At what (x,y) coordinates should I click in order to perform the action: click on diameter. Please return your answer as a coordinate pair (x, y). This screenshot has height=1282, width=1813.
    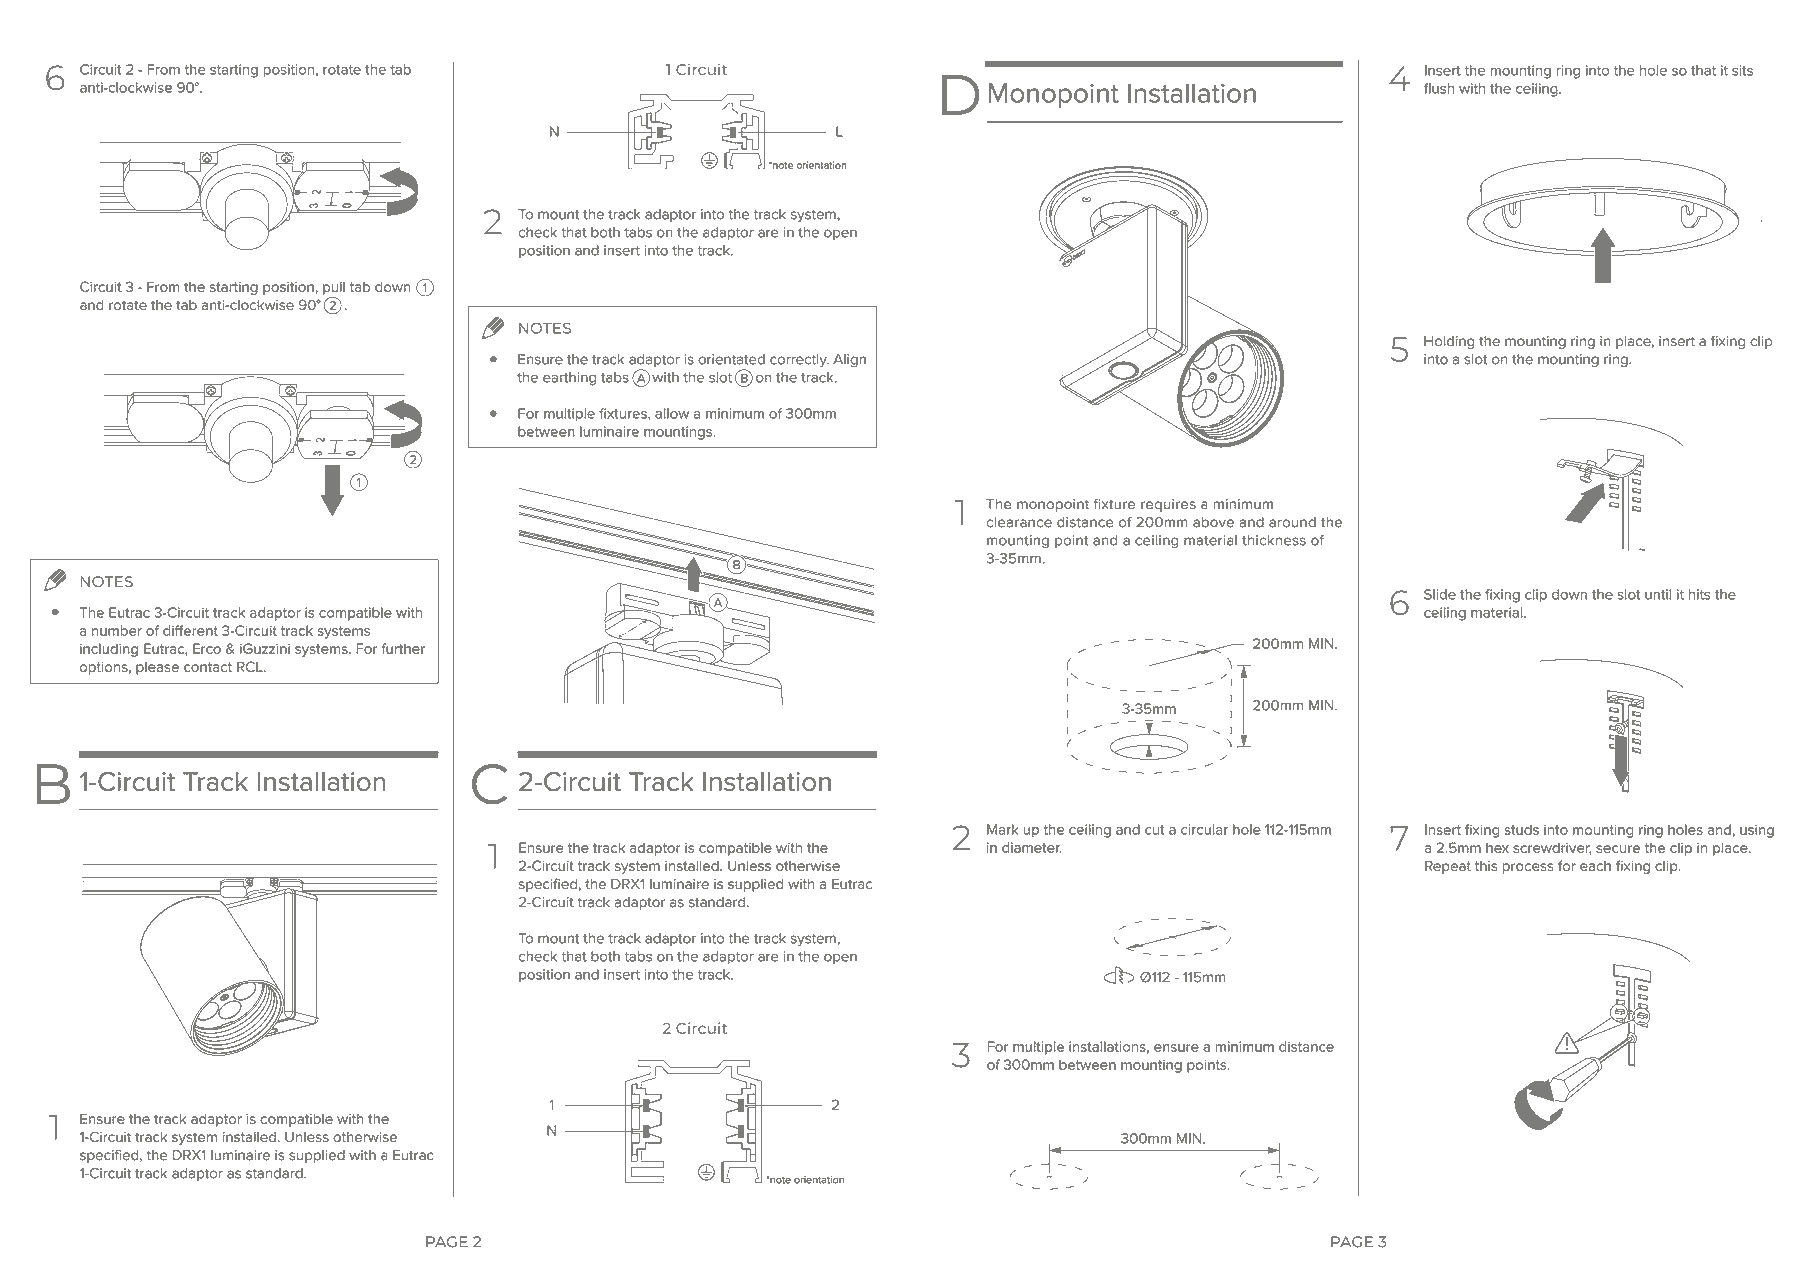
    Looking at the image, I should click on (1032, 847).
